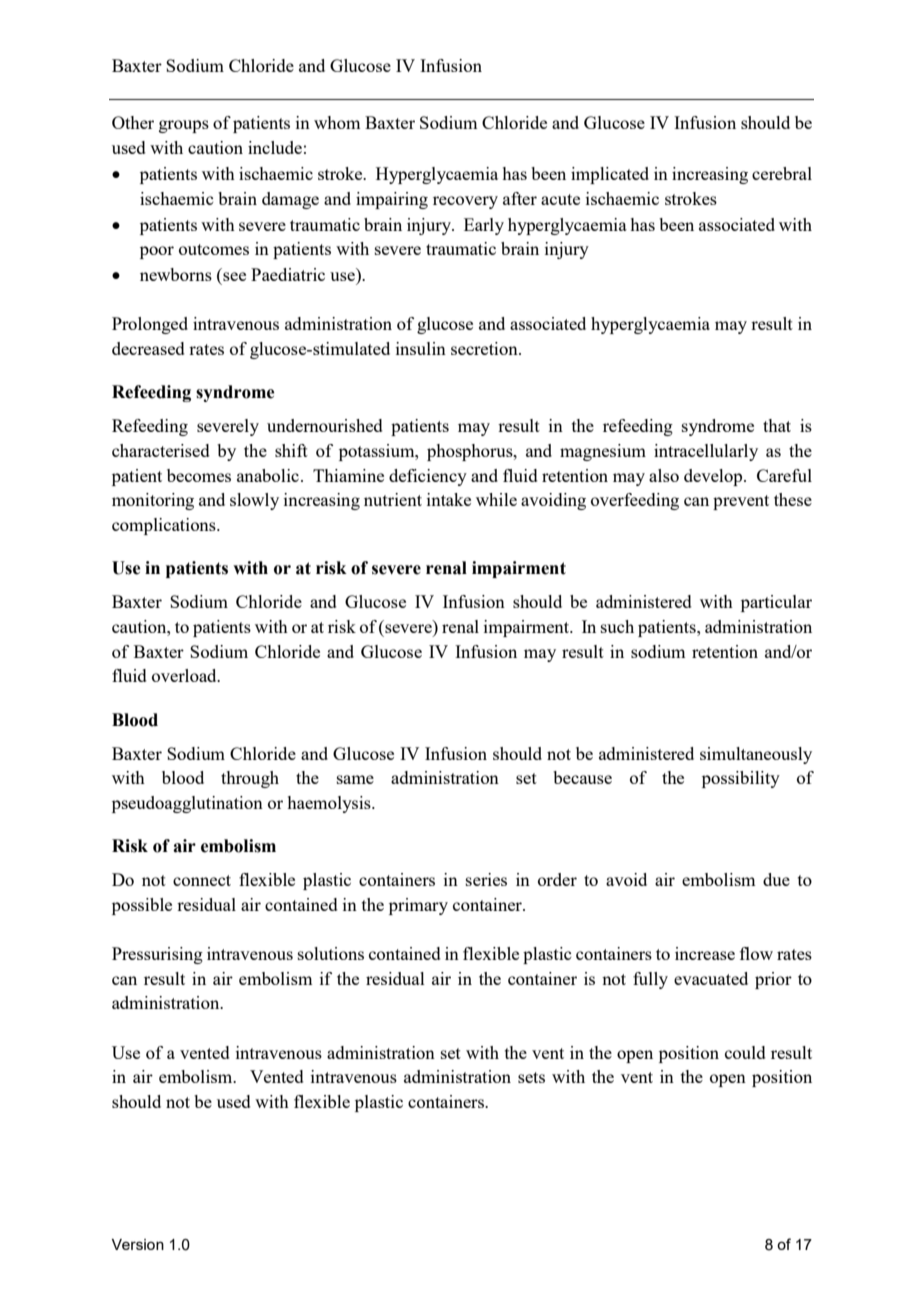 This screenshot has height=1308, width=924. Describe the element at coordinates (782, 173) in the screenshot. I see `cerebral` at that location.
